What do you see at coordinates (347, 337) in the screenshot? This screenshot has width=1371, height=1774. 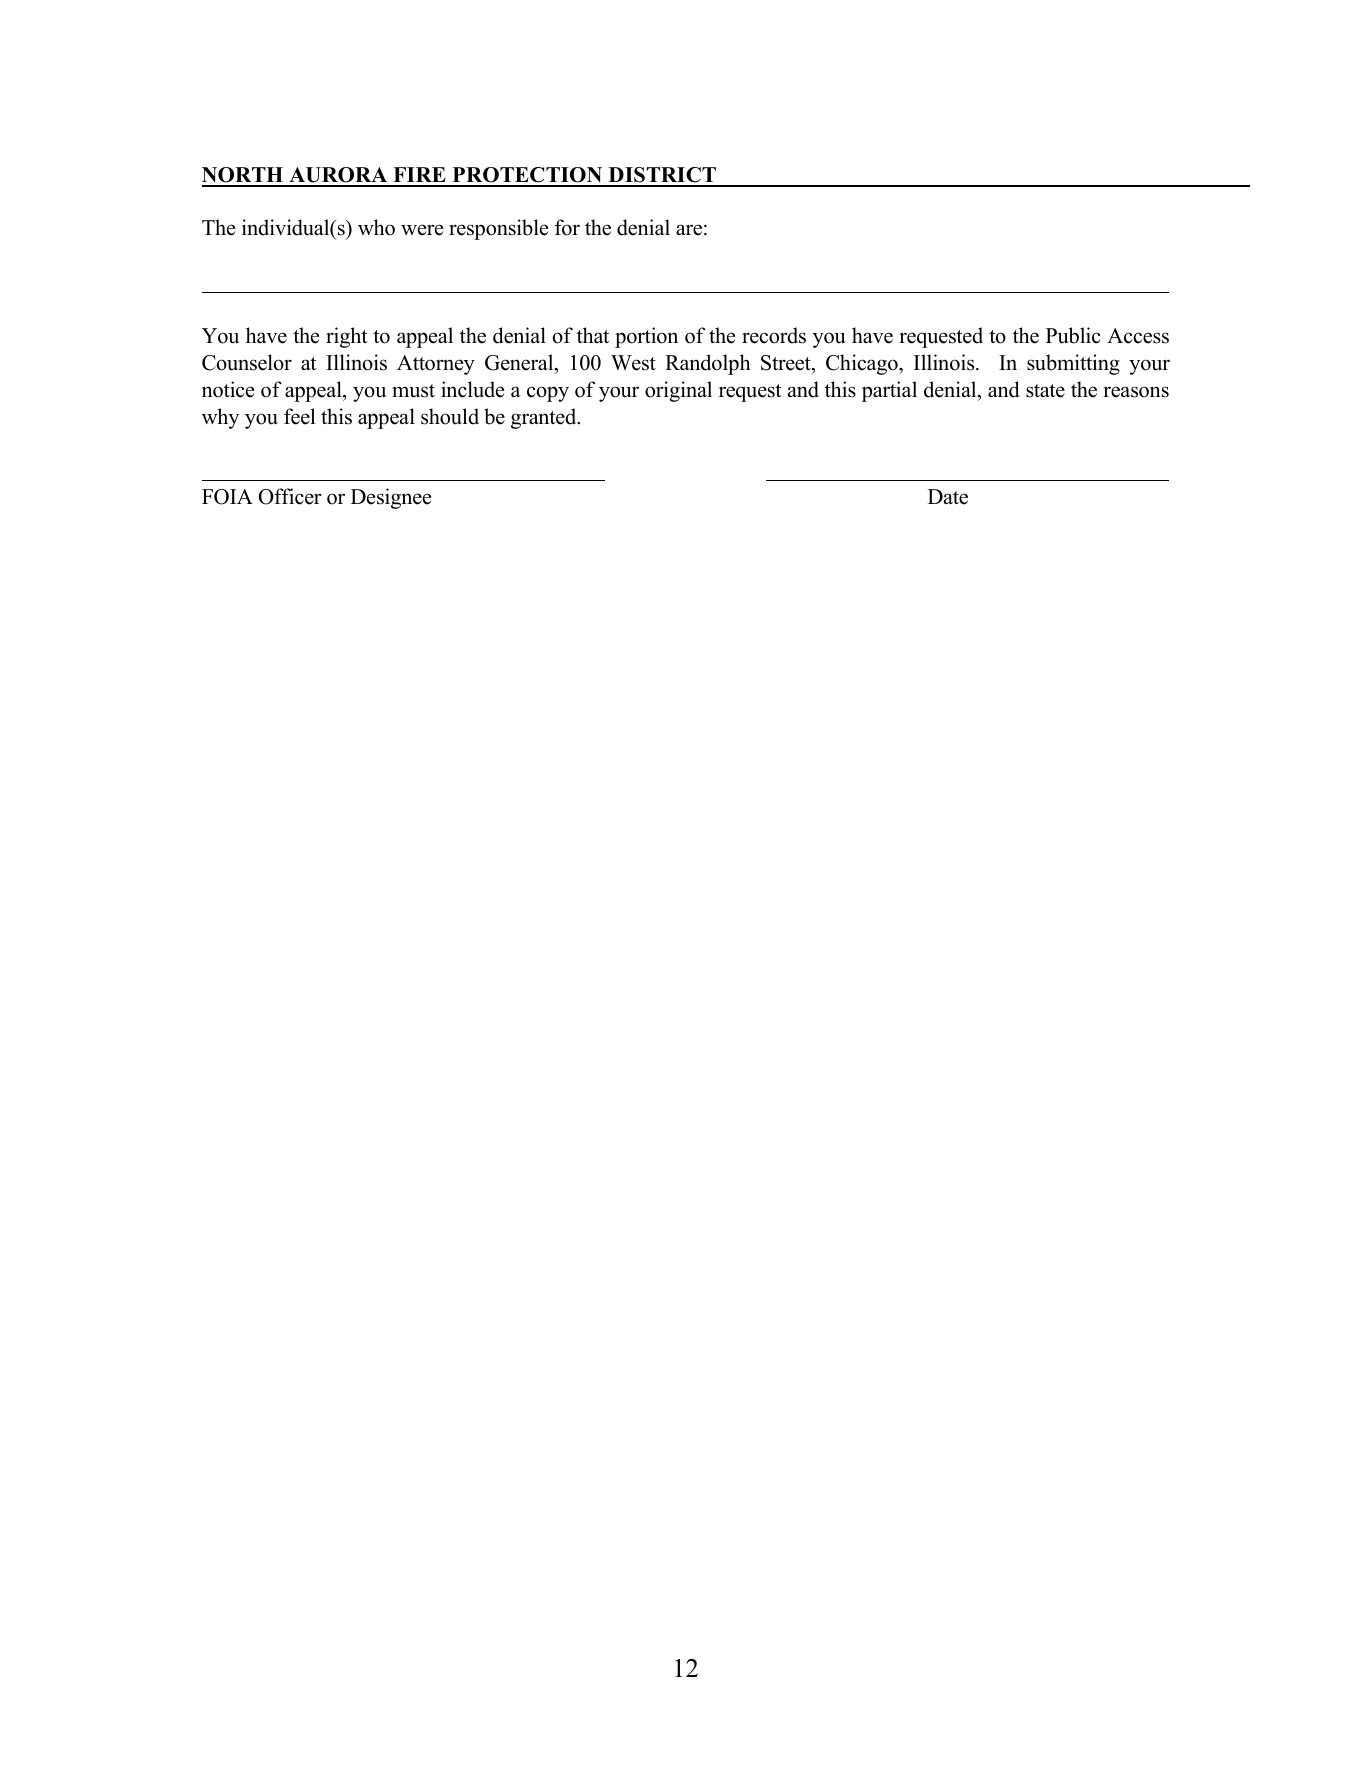 I see `right` at bounding box center [347, 337].
